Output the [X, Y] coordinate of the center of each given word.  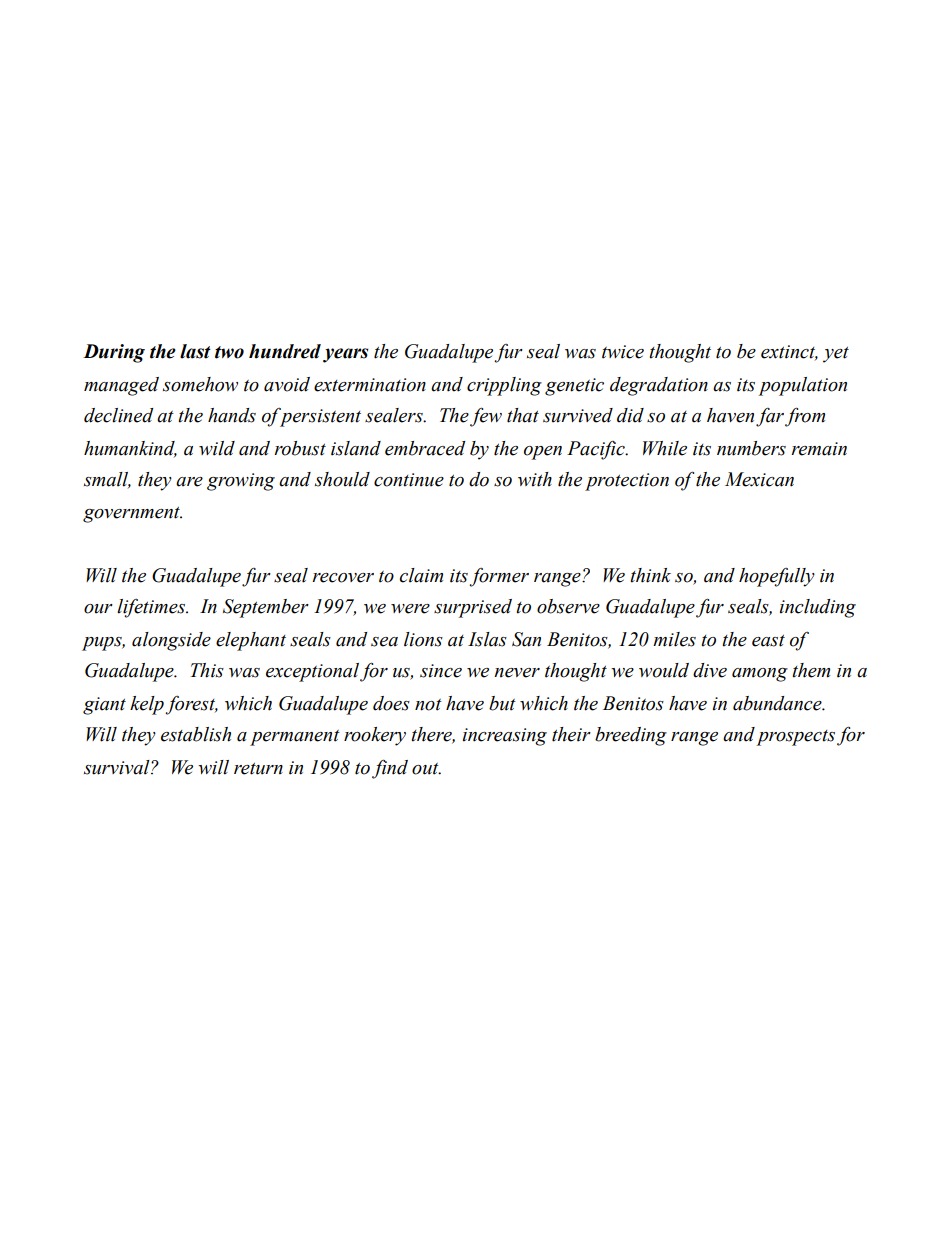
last [195, 351]
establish [196, 734]
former [499, 577]
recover [343, 578]
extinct [789, 353]
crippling [504, 386]
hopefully [777, 577]
